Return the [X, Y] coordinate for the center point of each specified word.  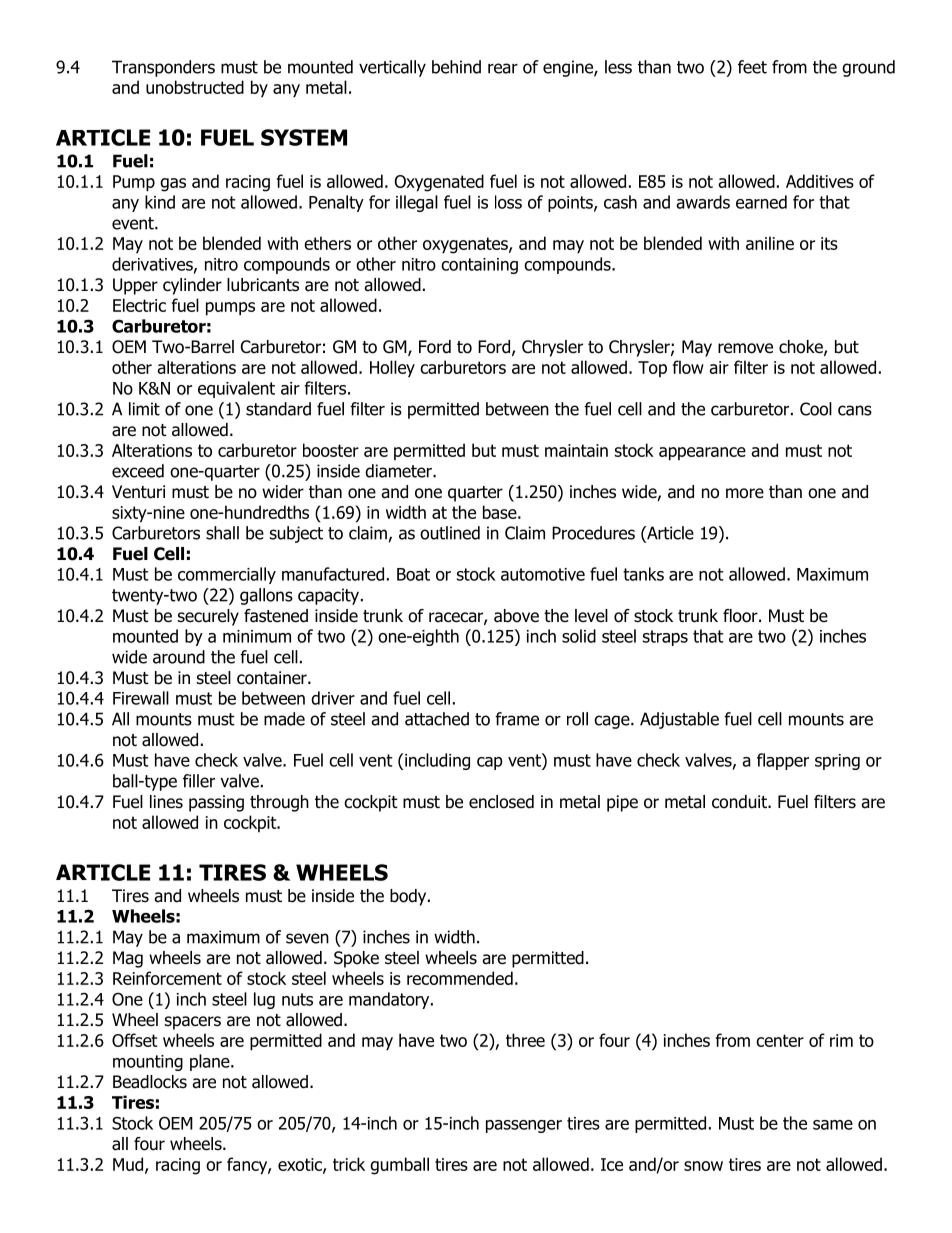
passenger [524, 1126]
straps [665, 638]
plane [211, 1062]
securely [208, 617]
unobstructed [195, 87]
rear [503, 68]
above [516, 616]
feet [752, 67]
